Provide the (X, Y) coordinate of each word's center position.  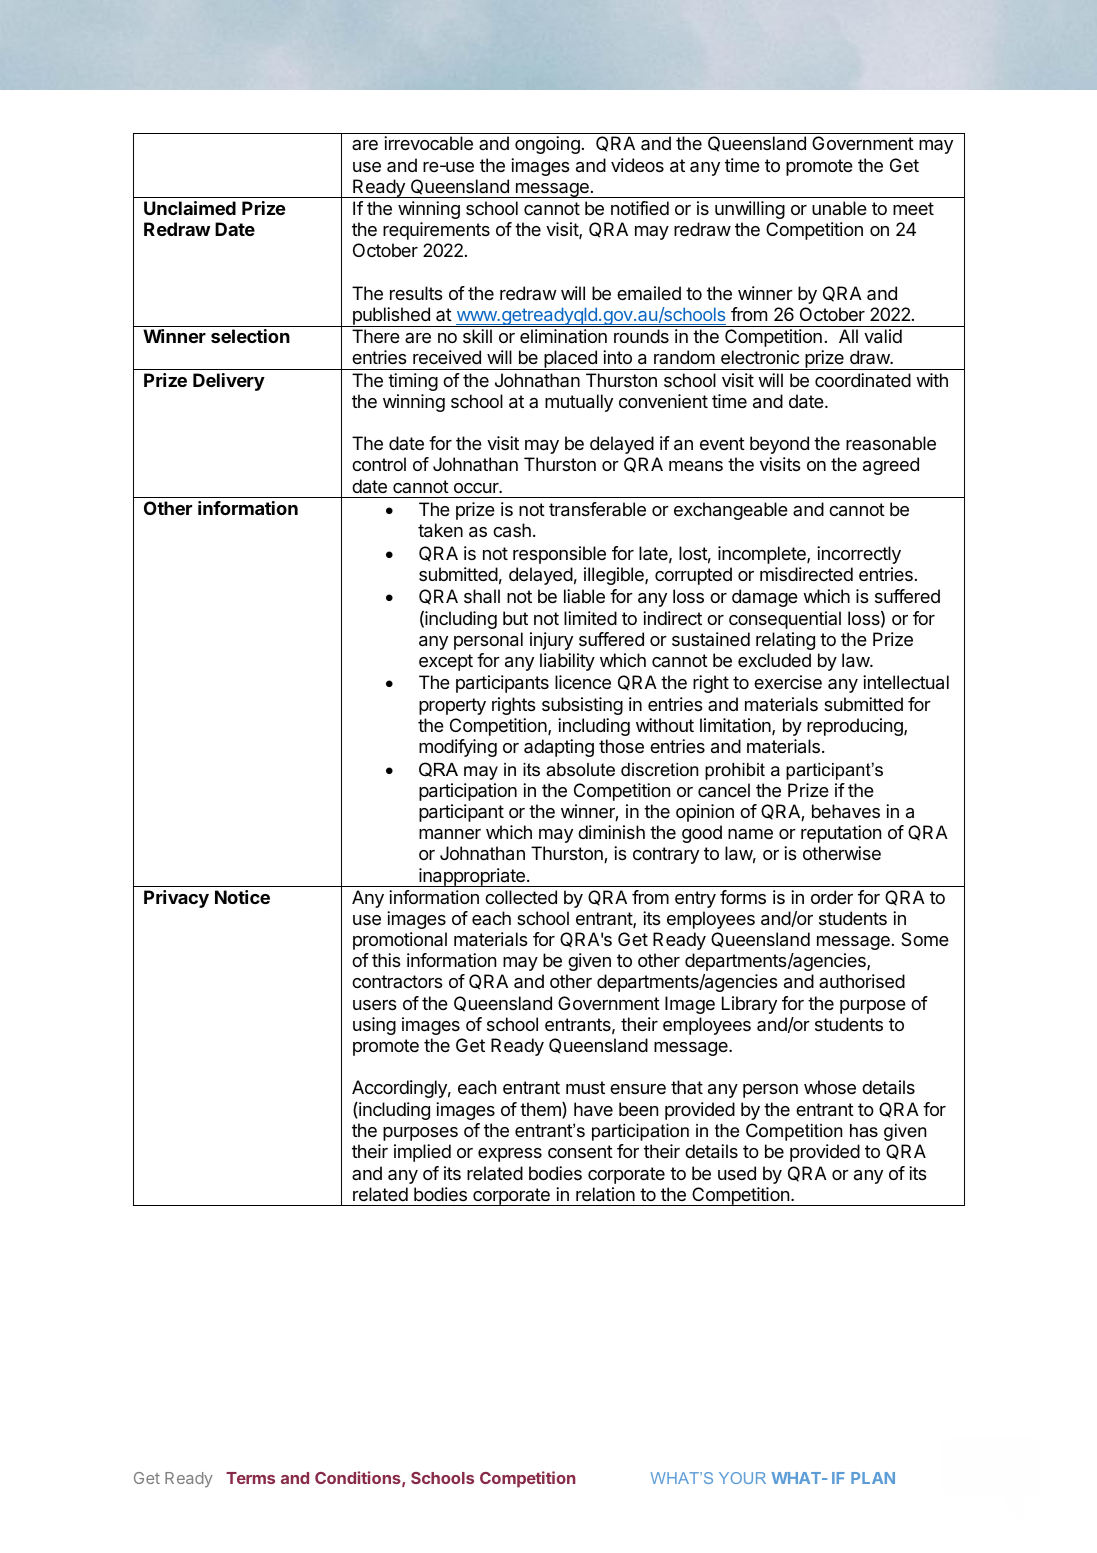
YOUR (742, 1478)
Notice (242, 897)
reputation (841, 834)
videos (637, 165)
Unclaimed (190, 208)
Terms (250, 1478)
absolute (580, 770)
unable (839, 208)
